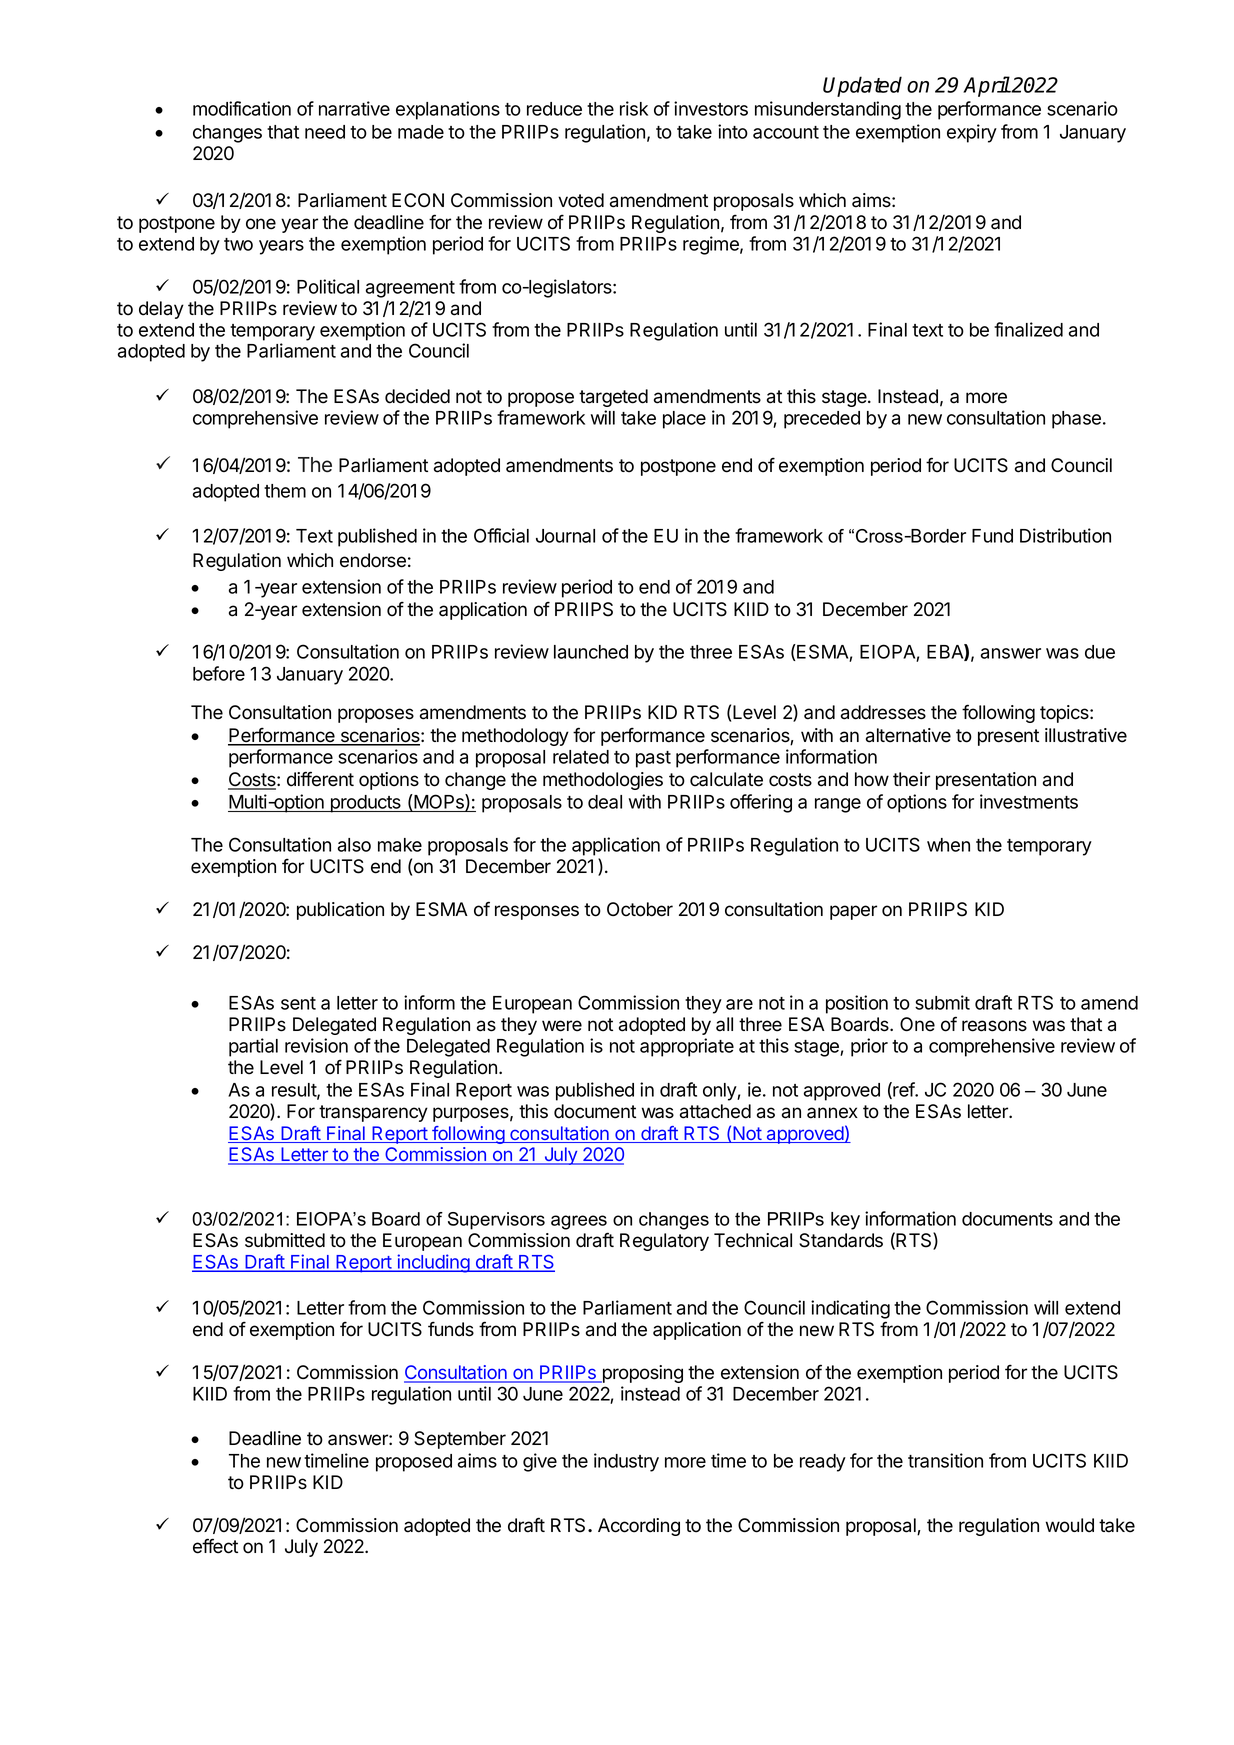 This document has height=1745, width=1234. Describe the element at coordinates (605, 802) in the document. I see `deal` at that location.
